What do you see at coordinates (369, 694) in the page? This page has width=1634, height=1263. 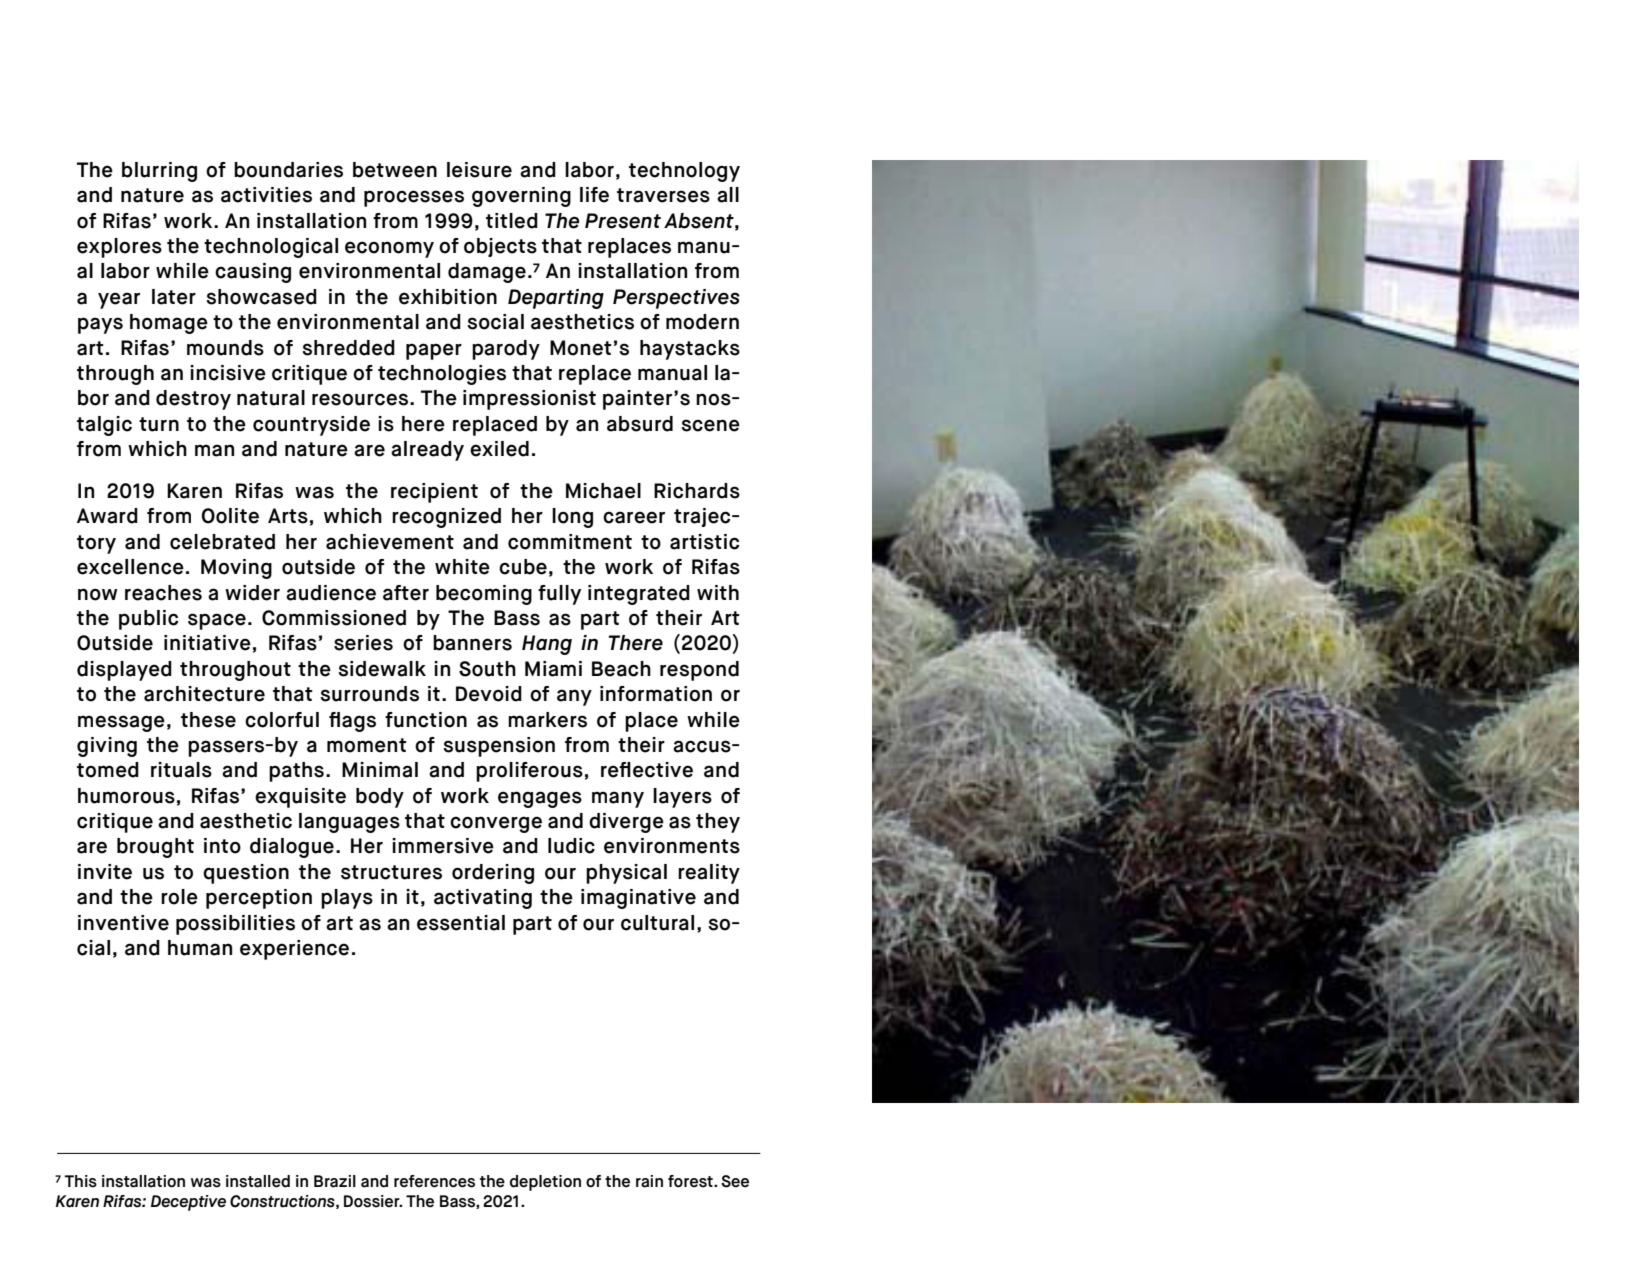 I see `surrounds` at bounding box center [369, 694].
